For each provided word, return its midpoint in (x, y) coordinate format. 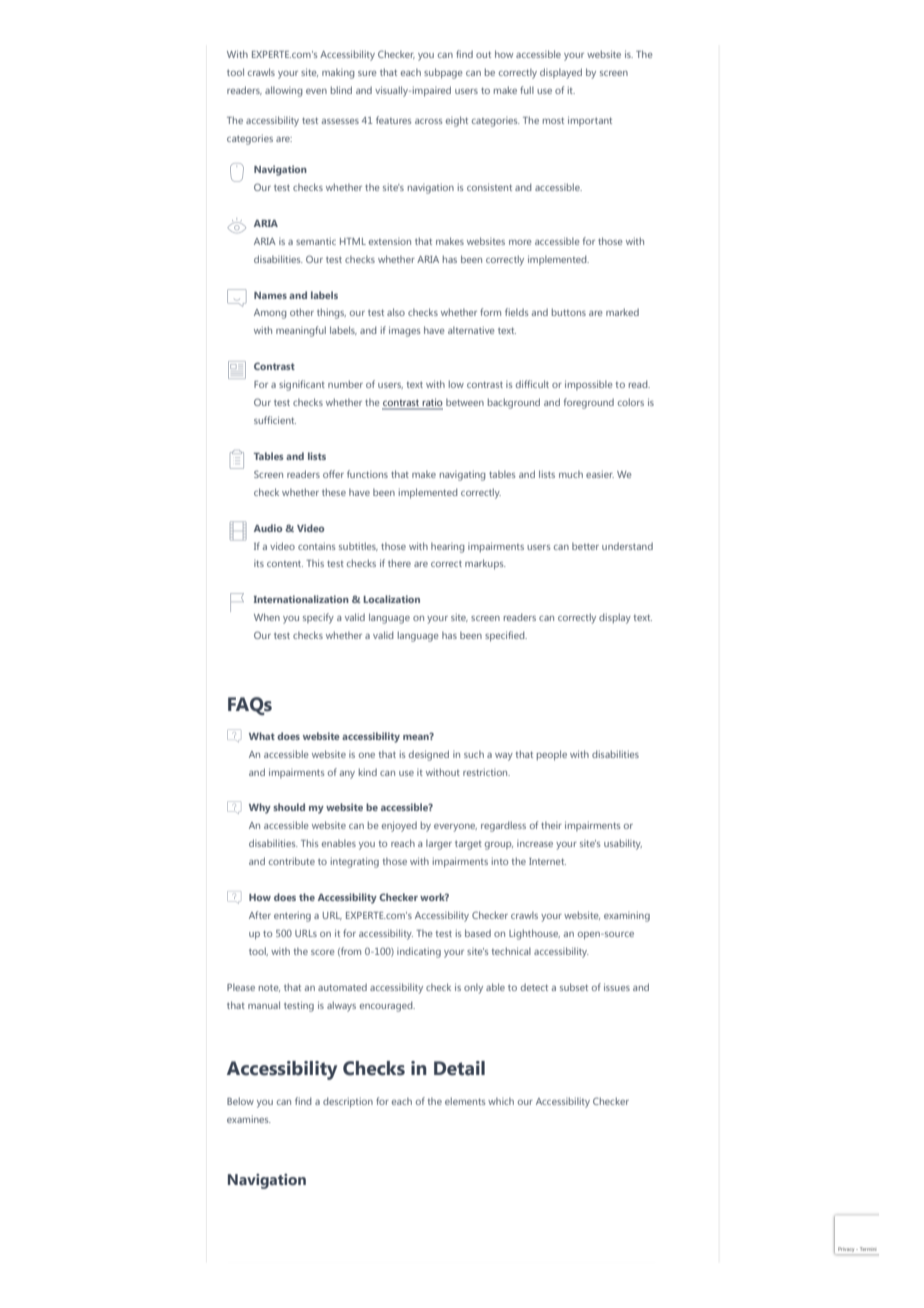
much (571, 474)
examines (249, 1119)
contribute (292, 861)
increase (535, 843)
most (553, 120)
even (316, 91)
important (590, 121)
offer (333, 474)
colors (631, 402)
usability (623, 844)
